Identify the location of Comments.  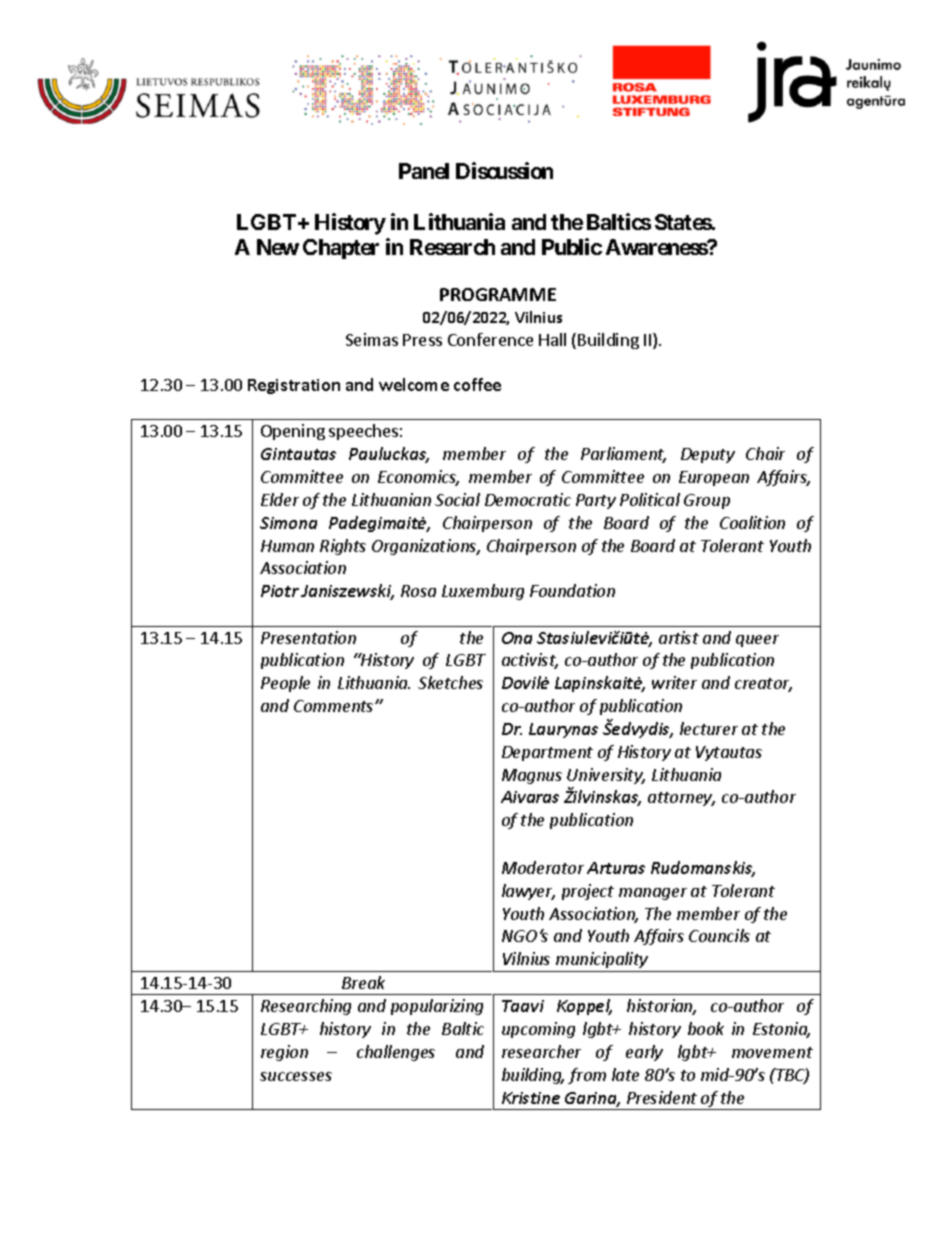
(335, 706).
